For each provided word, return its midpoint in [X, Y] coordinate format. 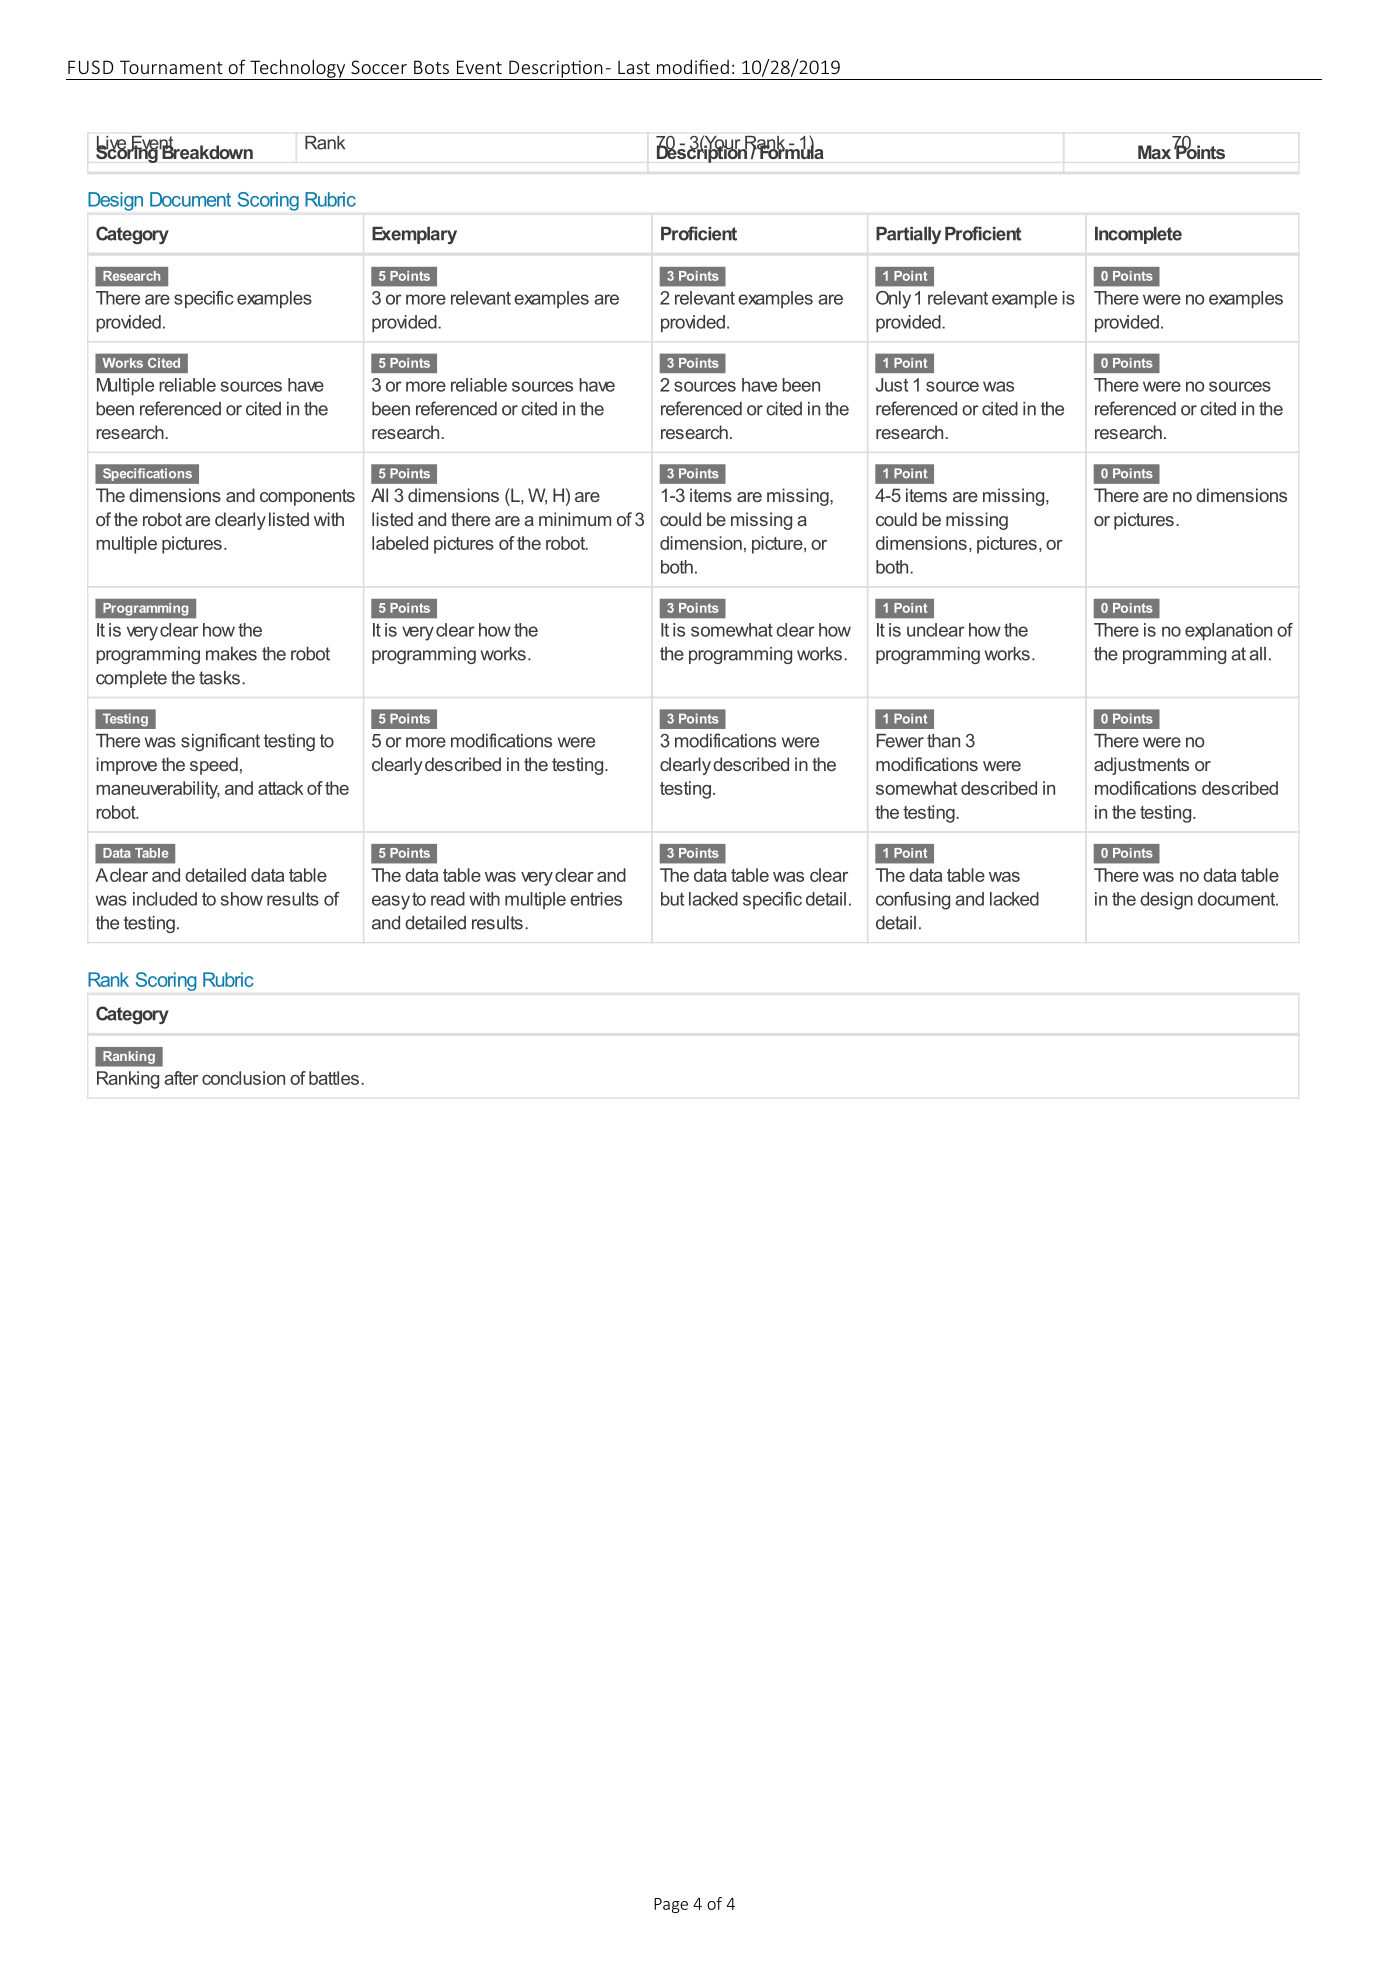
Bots [431, 67]
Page [671, 1905]
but [672, 899]
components [307, 497]
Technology [298, 69]
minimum [575, 519]
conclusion [243, 1078]
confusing [913, 901]
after [181, 1078]
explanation [1228, 631]
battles [334, 1078]
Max [1154, 152]
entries [596, 899]
